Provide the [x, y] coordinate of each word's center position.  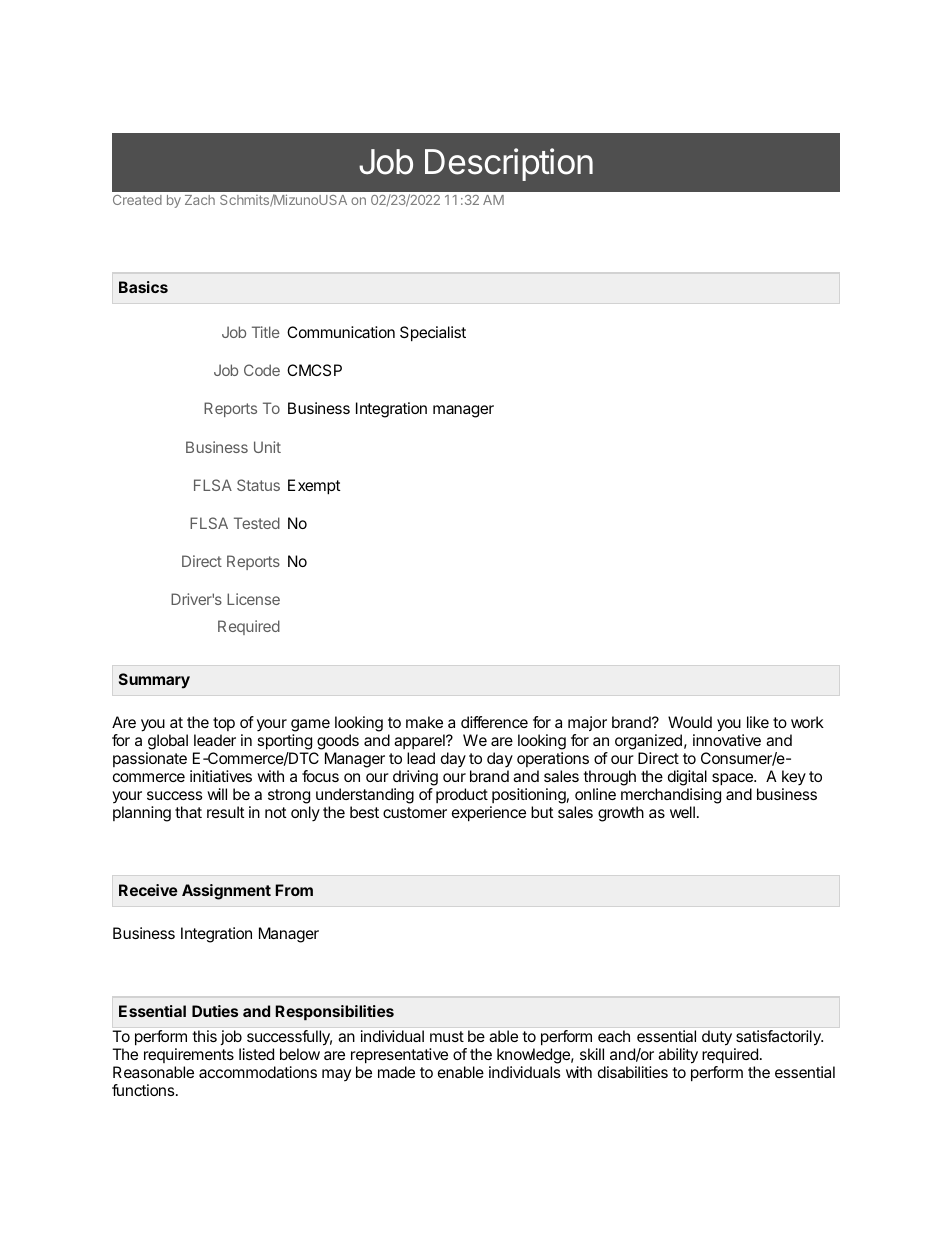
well [682, 812]
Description [509, 164]
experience [489, 814]
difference [494, 722]
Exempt [314, 487]
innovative [727, 740]
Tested [257, 523]
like [758, 722]
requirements [189, 1055]
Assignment [226, 892]
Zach [200, 200]
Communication [341, 332]
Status [258, 485]
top [224, 726]
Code [262, 370]
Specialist [433, 334]
